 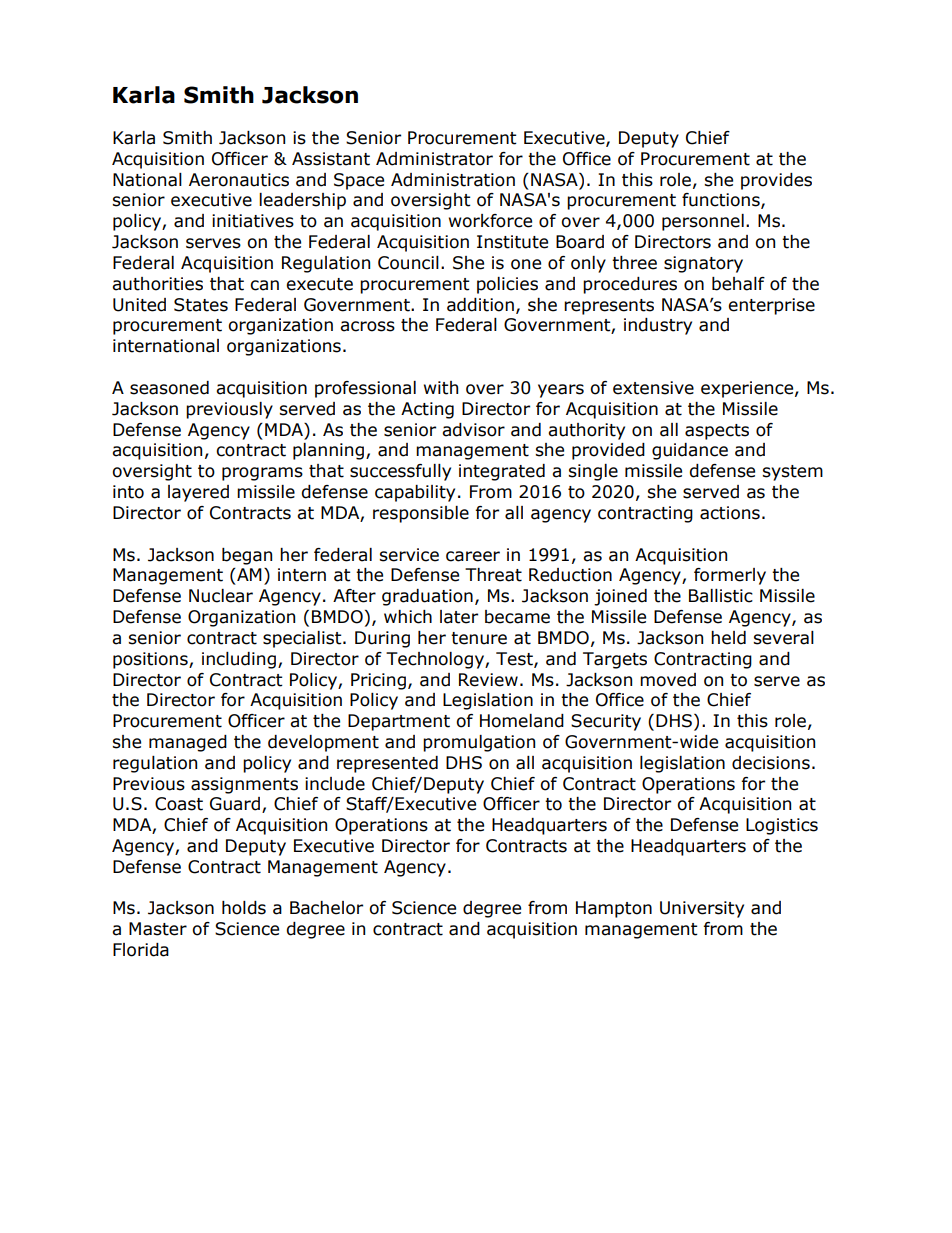 I want to click on holds, so click(x=244, y=908).
